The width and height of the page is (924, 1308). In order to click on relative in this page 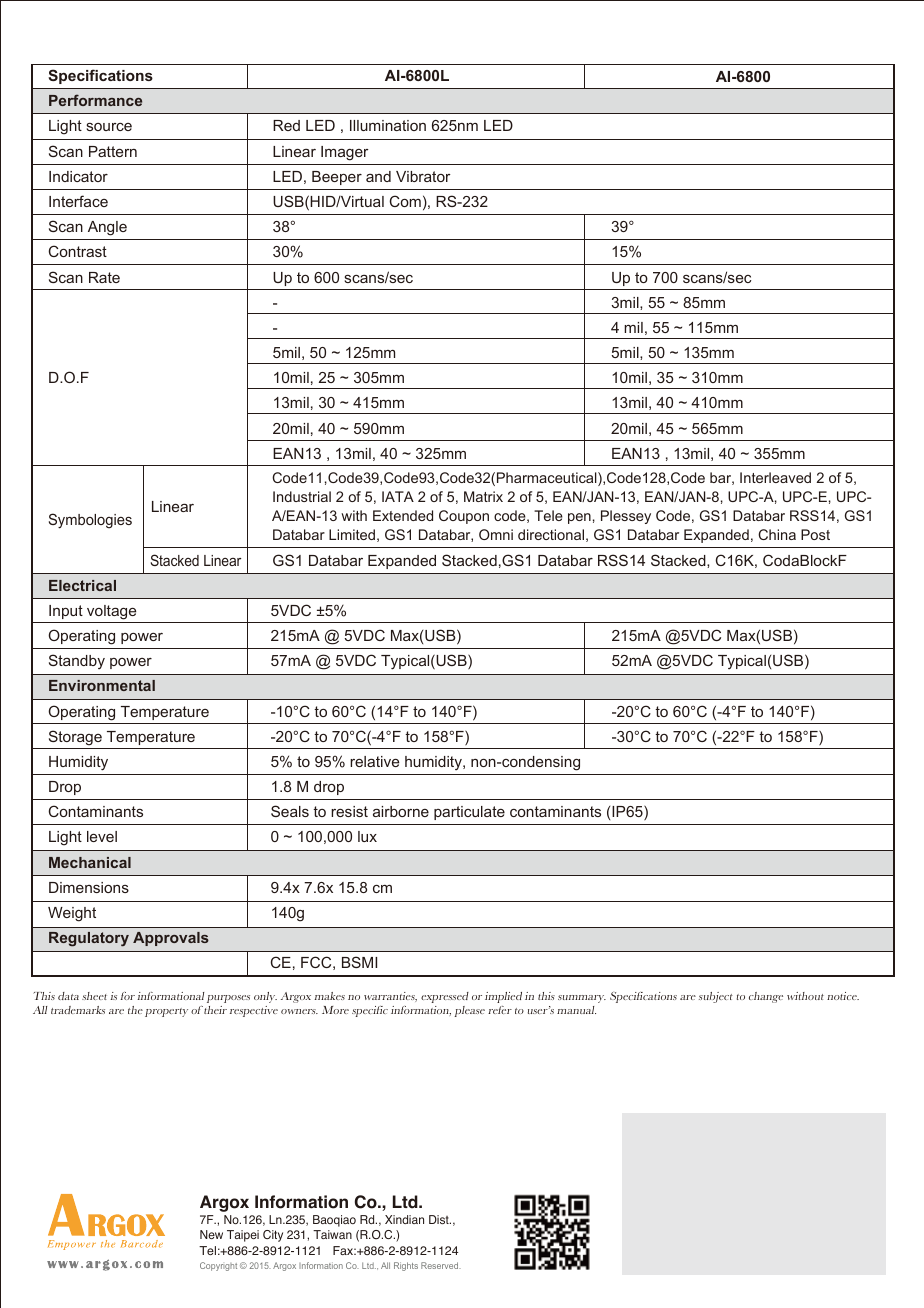, I will do `click(374, 761)`.
